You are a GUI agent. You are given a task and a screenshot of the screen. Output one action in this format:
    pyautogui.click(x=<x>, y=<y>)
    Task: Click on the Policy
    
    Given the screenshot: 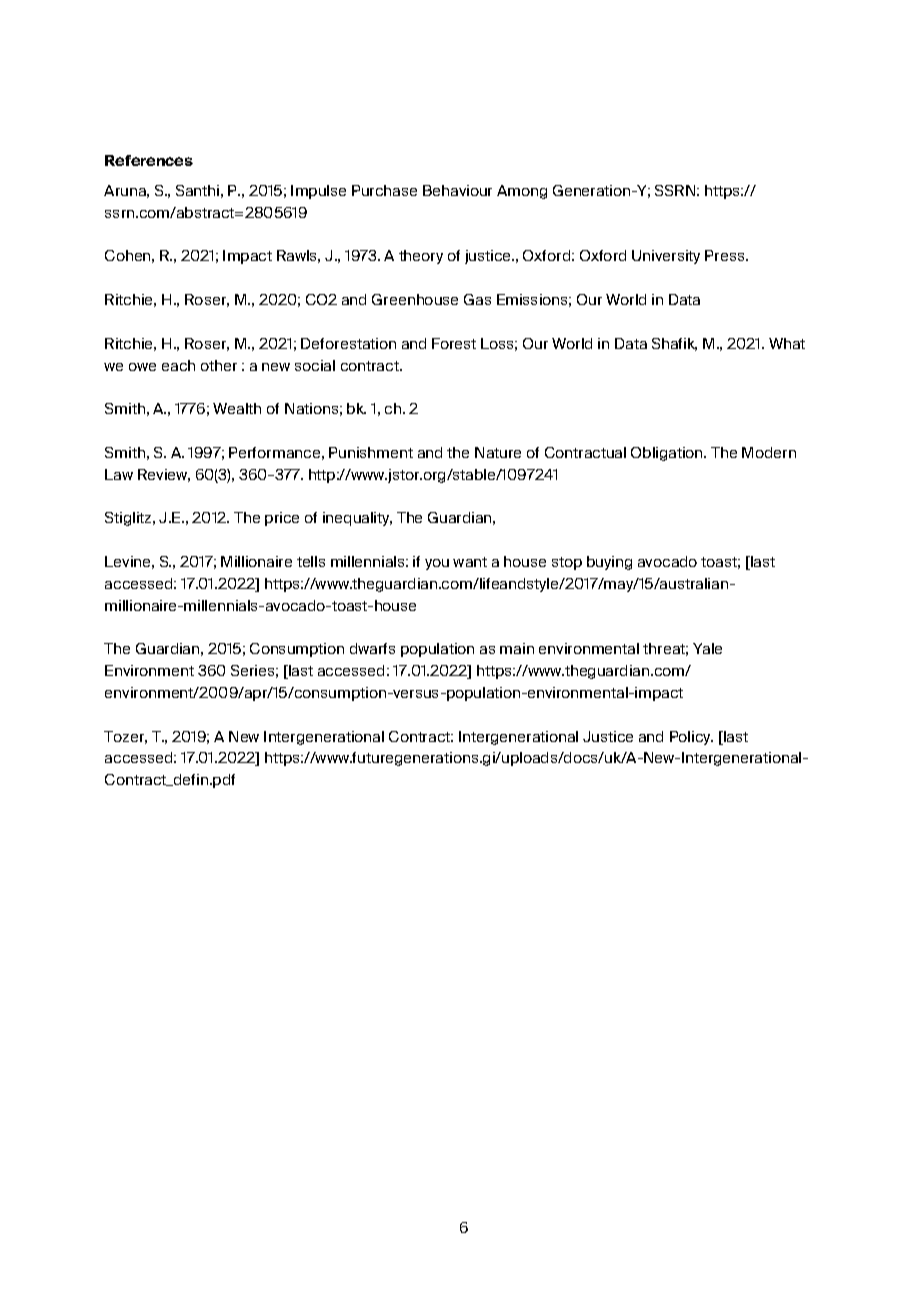 What is the action you would take?
    pyautogui.click(x=691, y=738)
